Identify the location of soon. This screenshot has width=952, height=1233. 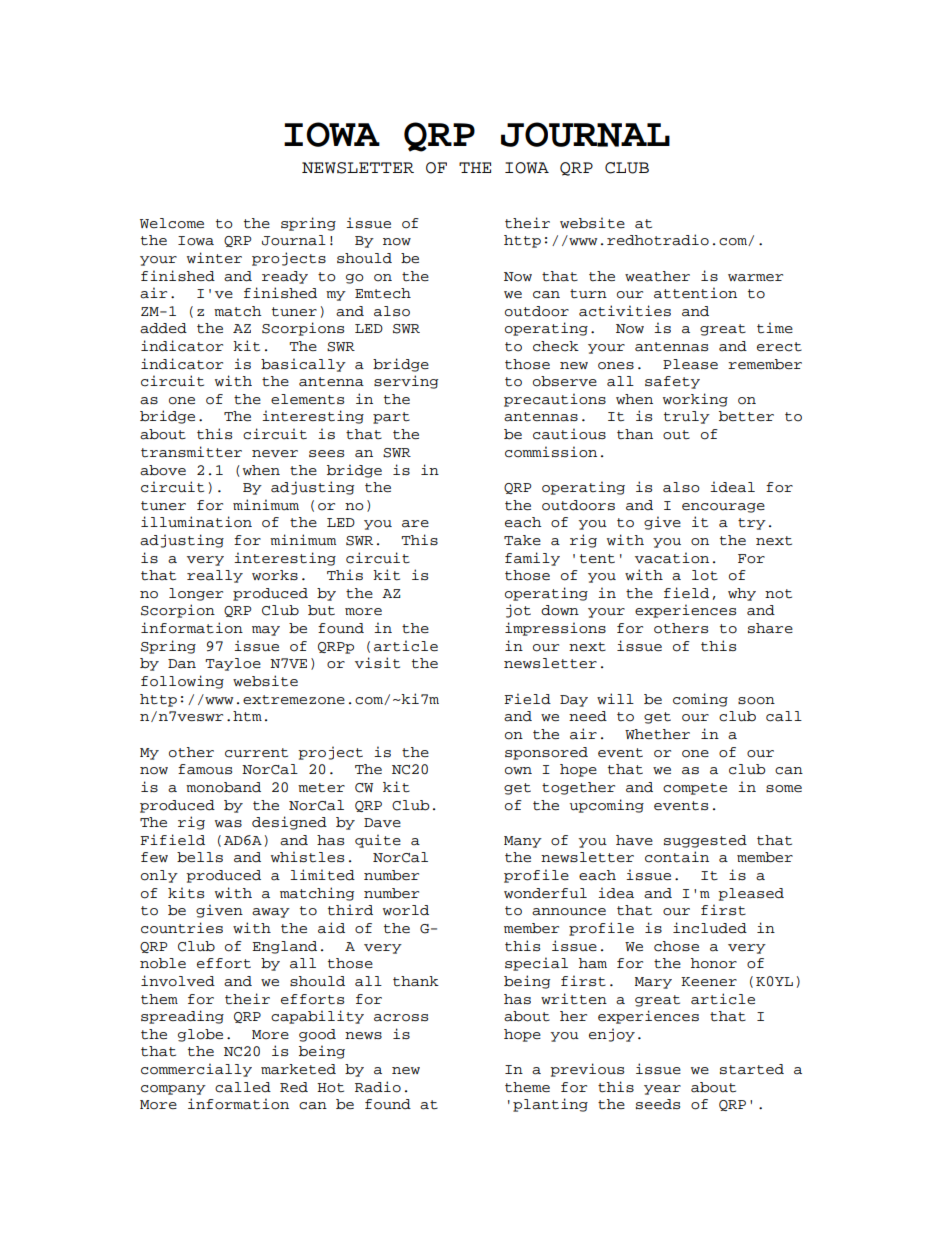
(756, 701).
